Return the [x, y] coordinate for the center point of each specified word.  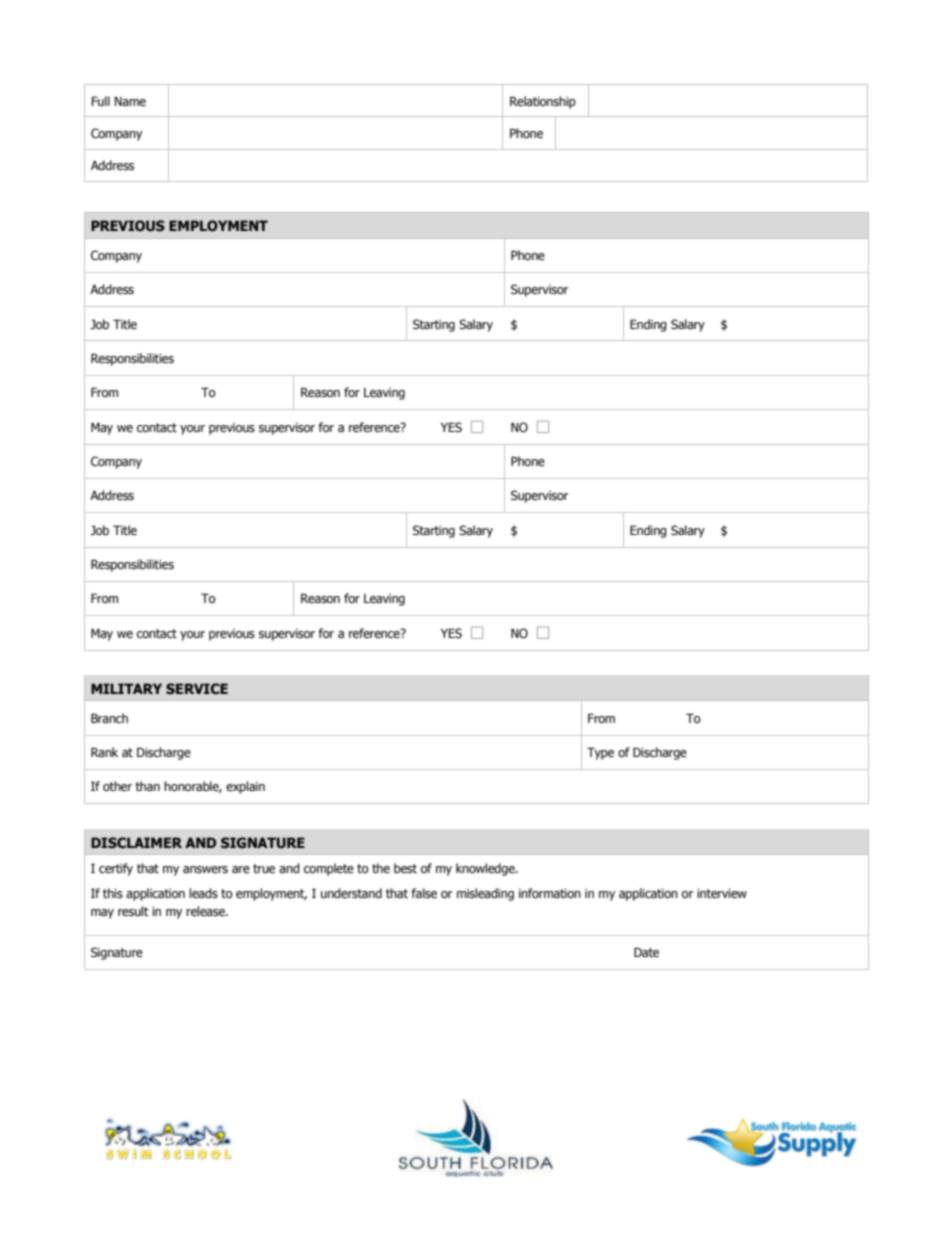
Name [130, 101]
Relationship [543, 102]
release [206, 911]
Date [646, 952]
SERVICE [197, 688]
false [424, 893]
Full [100, 101]
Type [600, 753]
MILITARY [126, 688]
